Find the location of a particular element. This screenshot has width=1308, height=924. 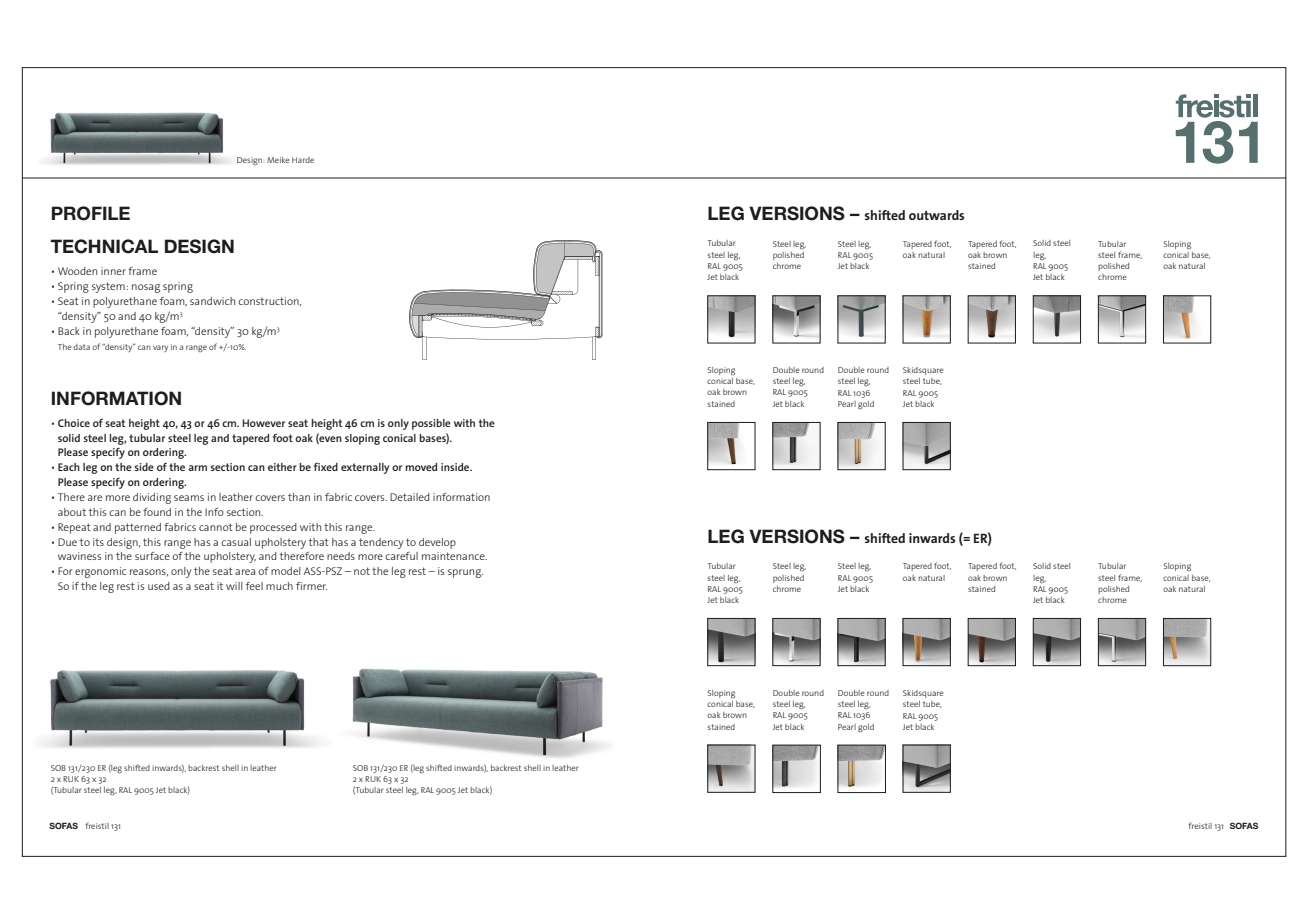

used is located at coordinates (159, 586).
